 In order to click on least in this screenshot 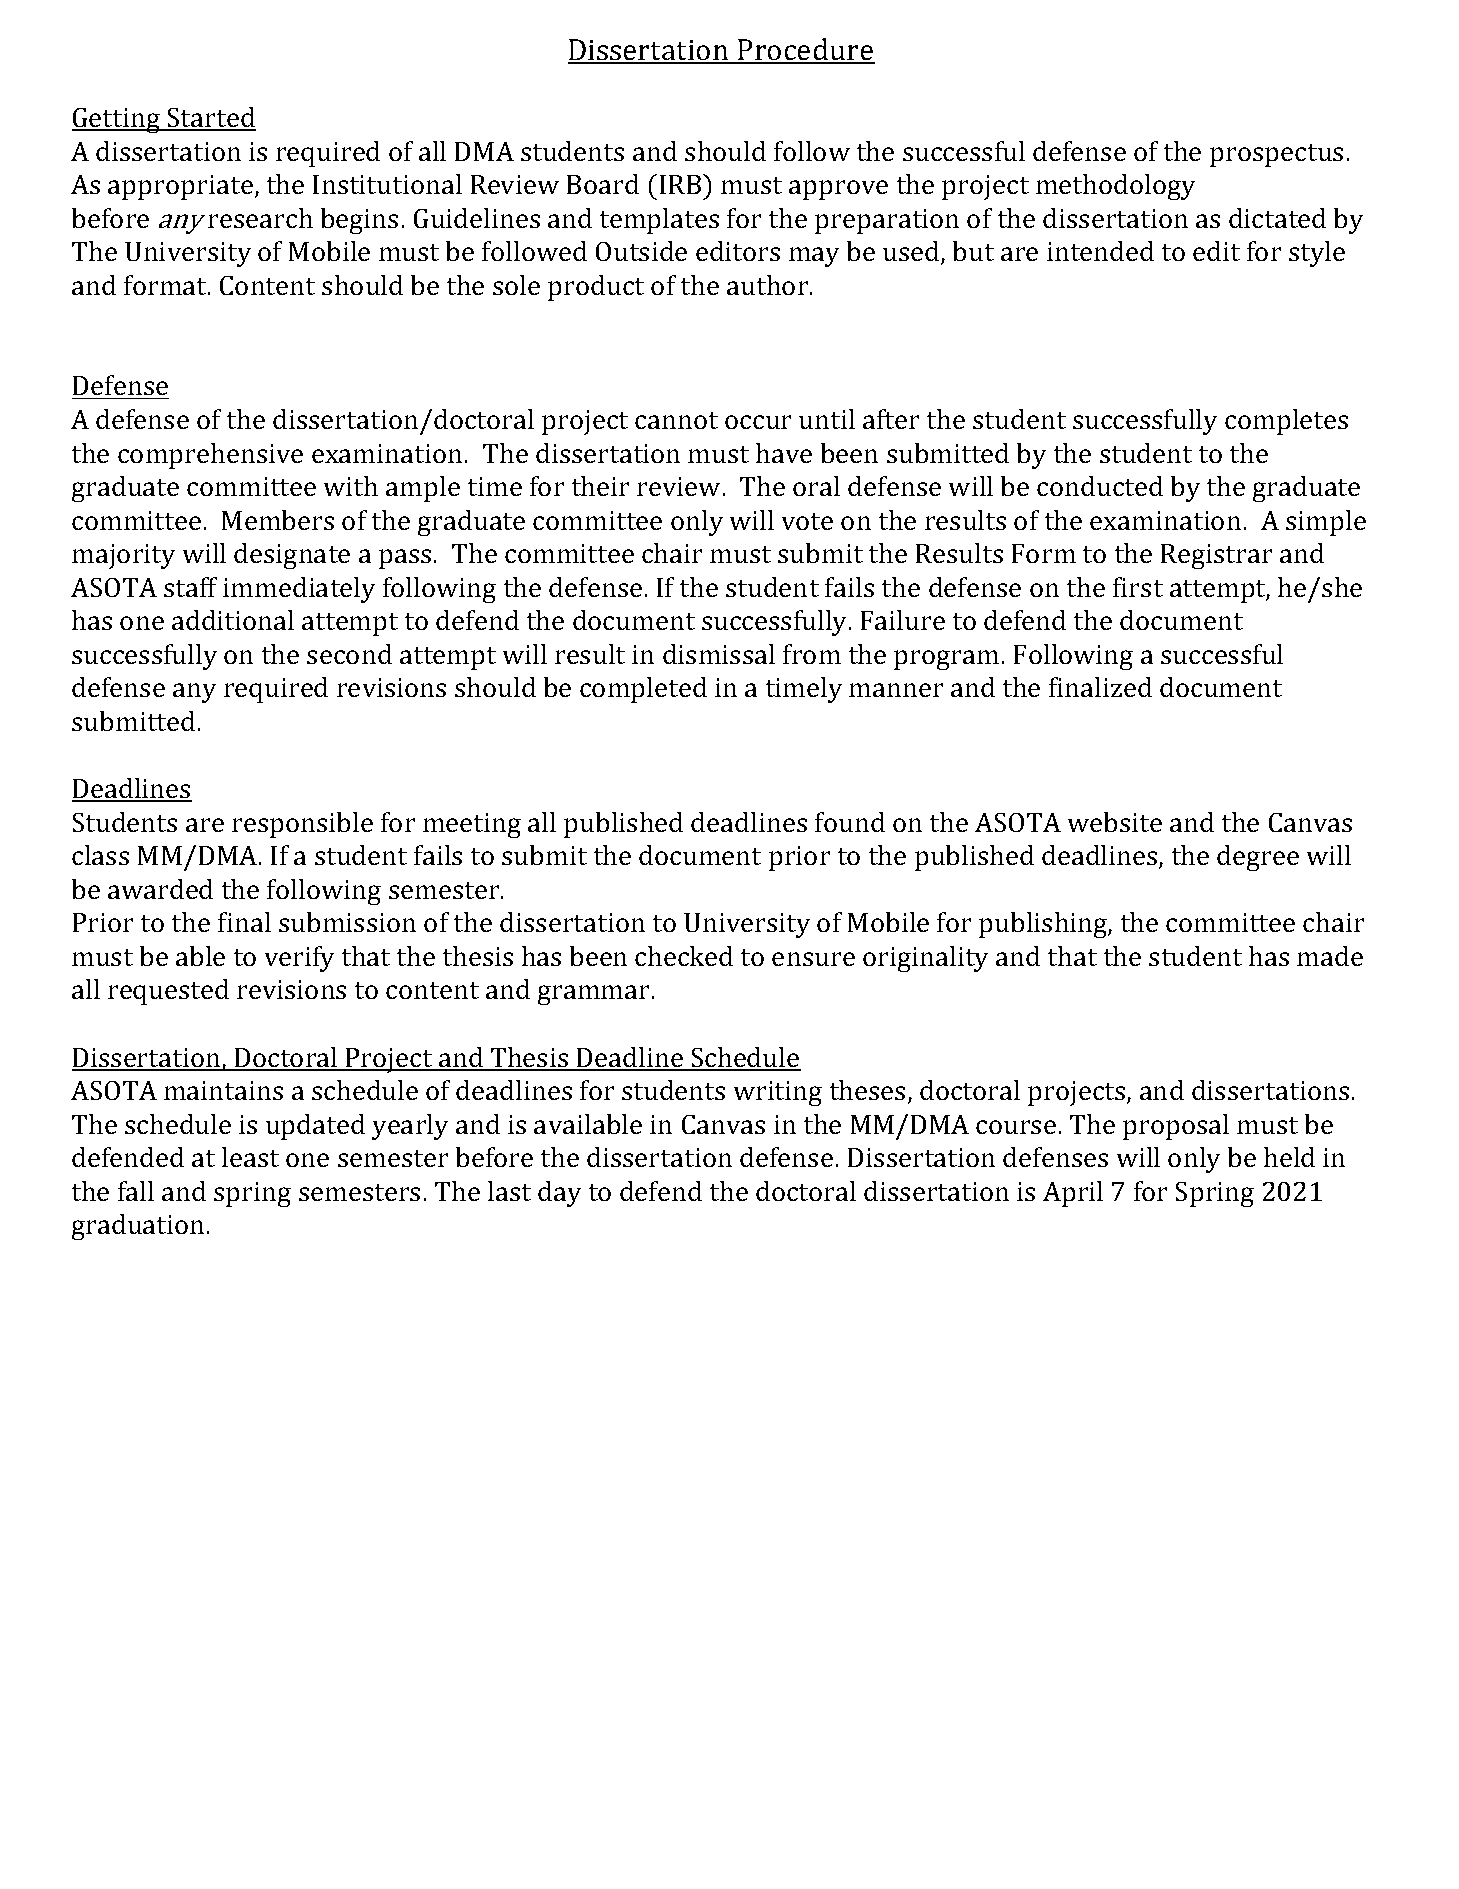, I will do `click(250, 1157)`.
